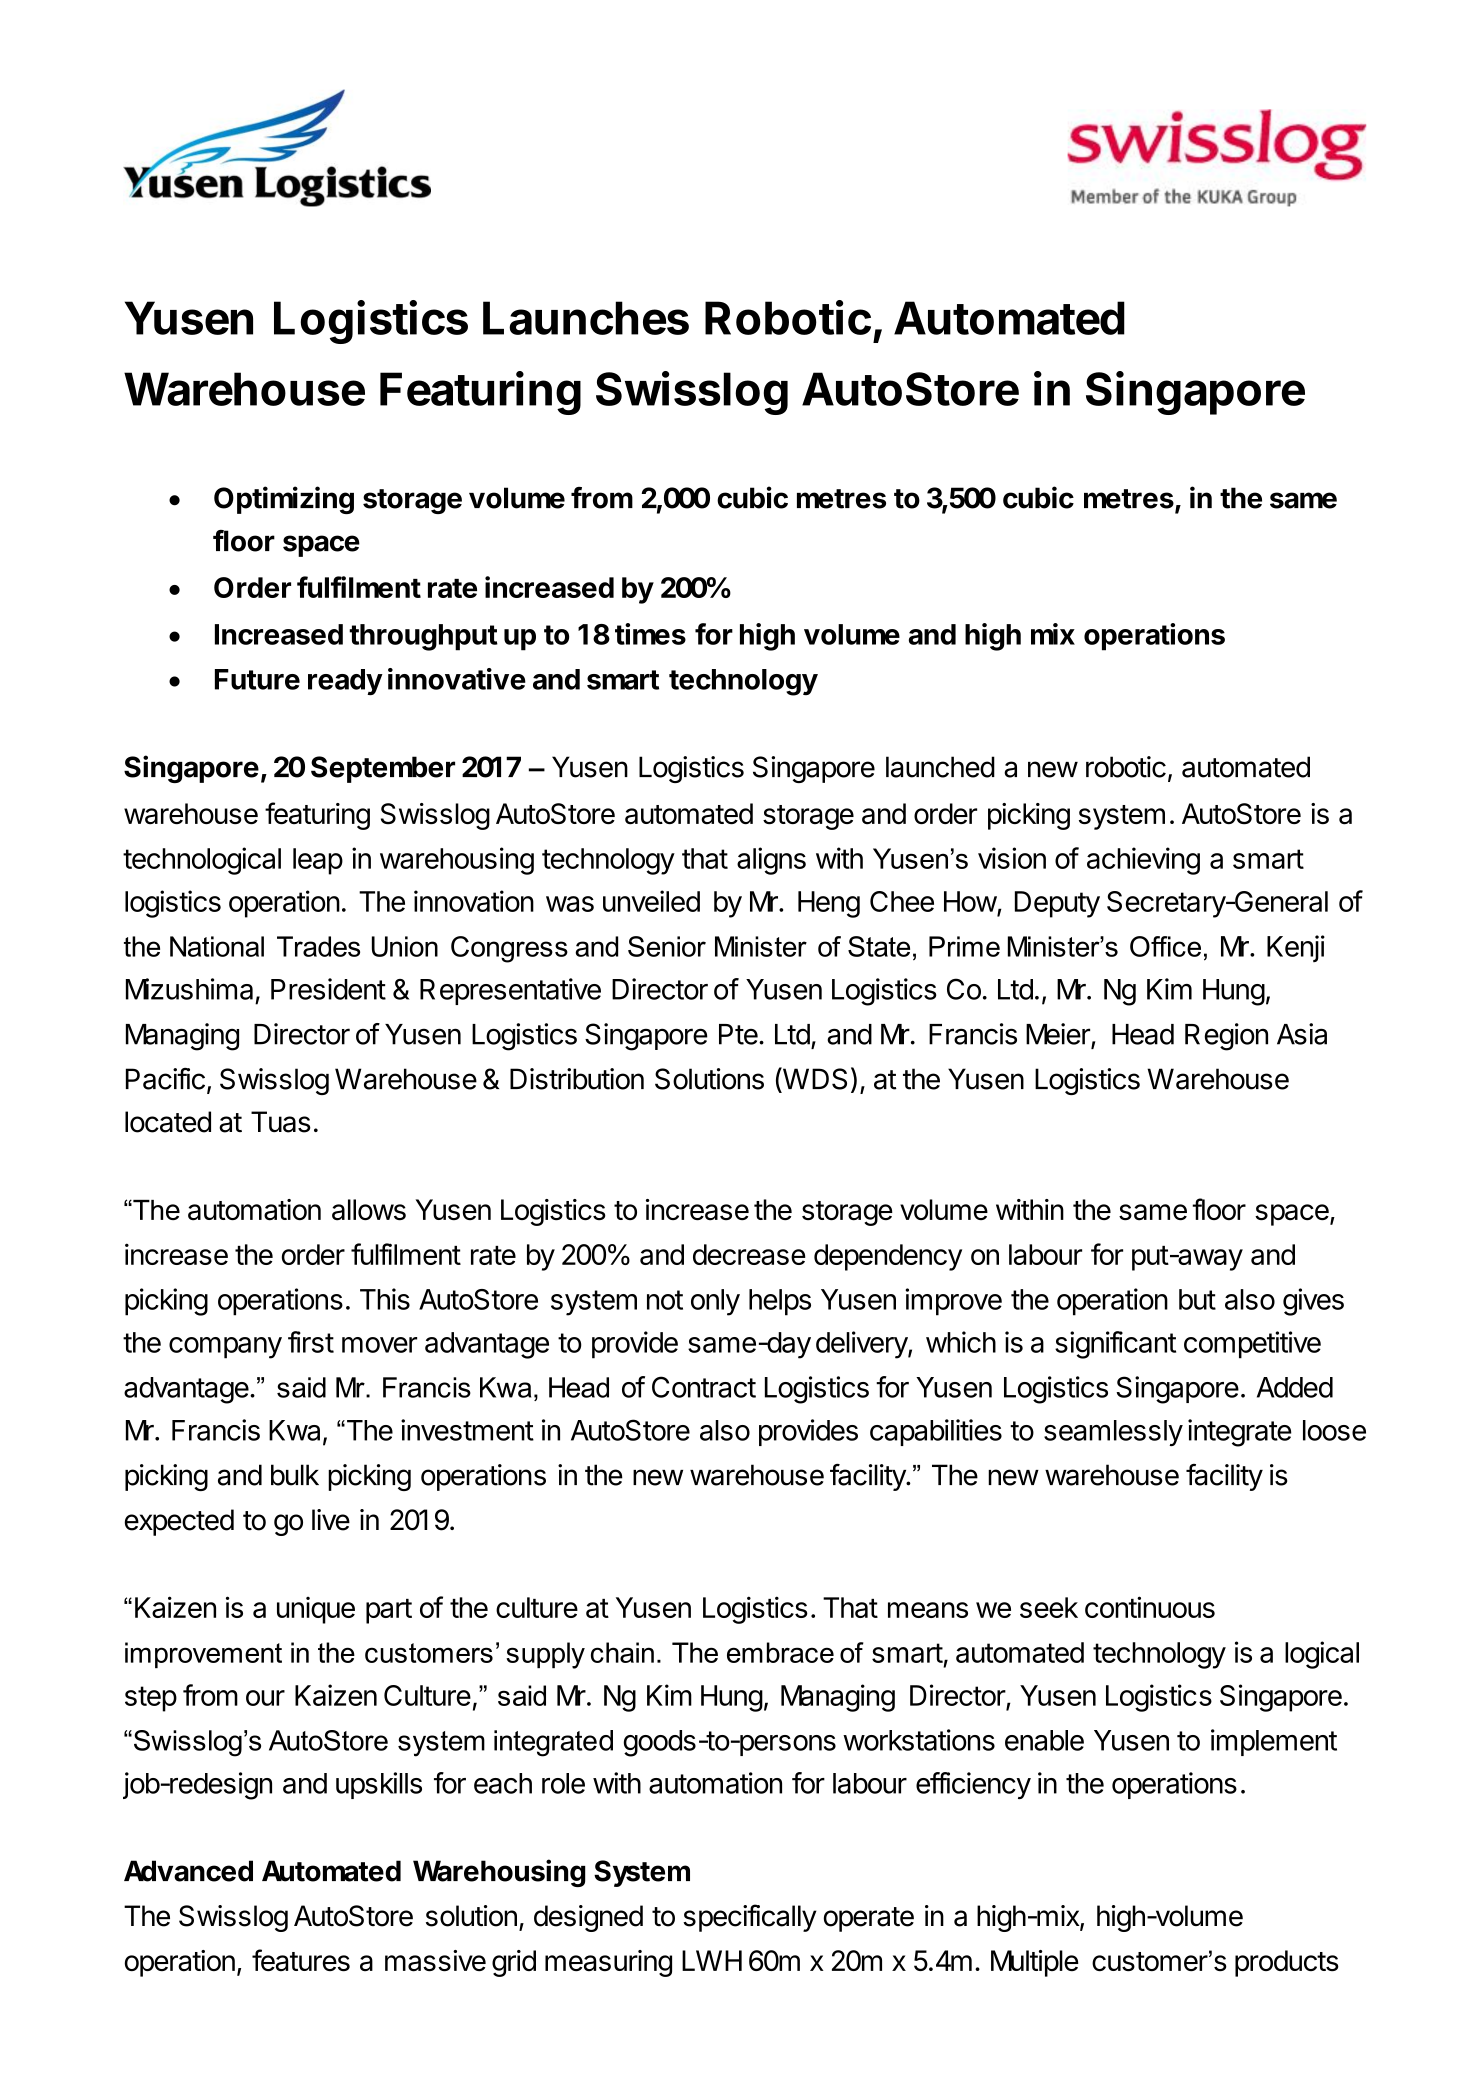  I want to click on Region, so click(1226, 1037).
